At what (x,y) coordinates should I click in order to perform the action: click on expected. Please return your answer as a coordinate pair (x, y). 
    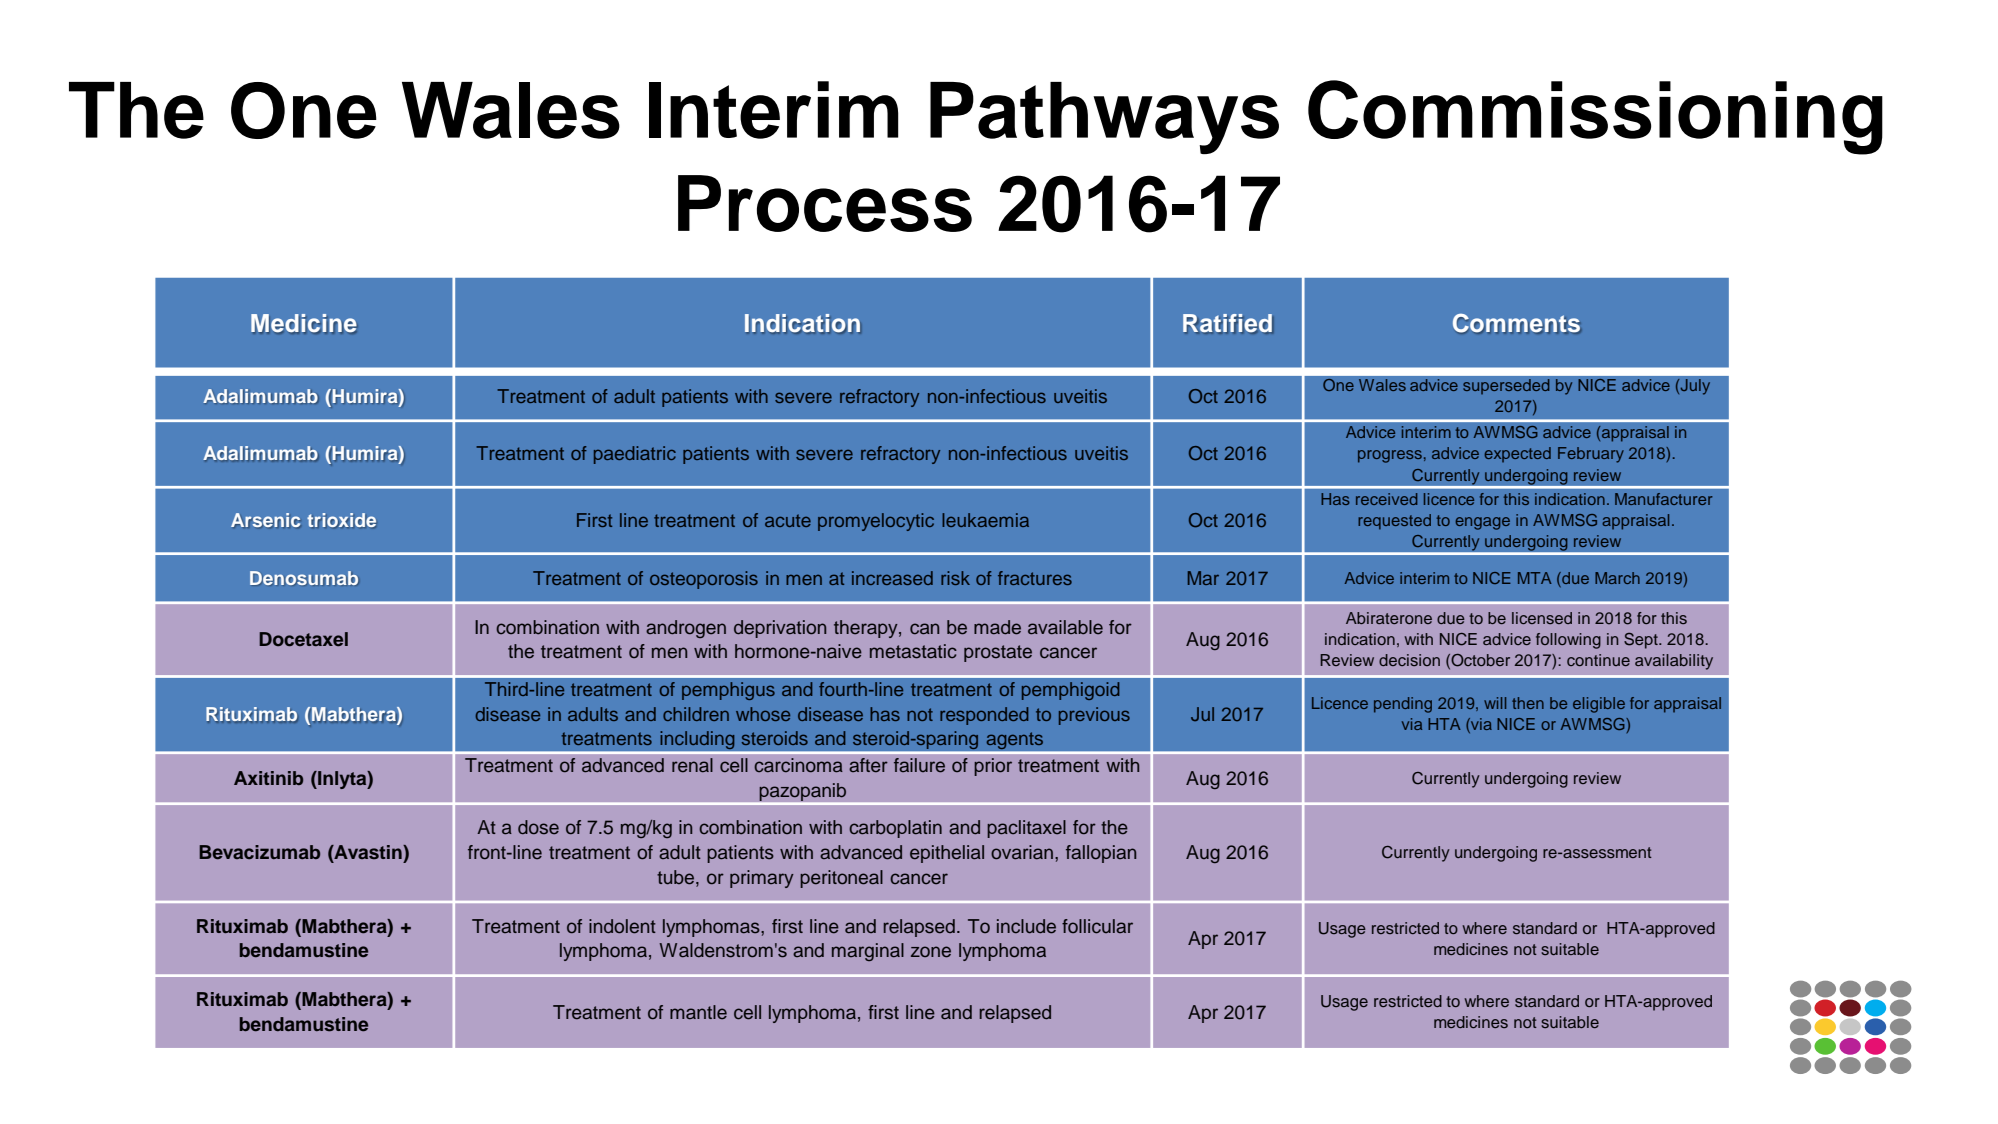
    Looking at the image, I should click on (1518, 454).
